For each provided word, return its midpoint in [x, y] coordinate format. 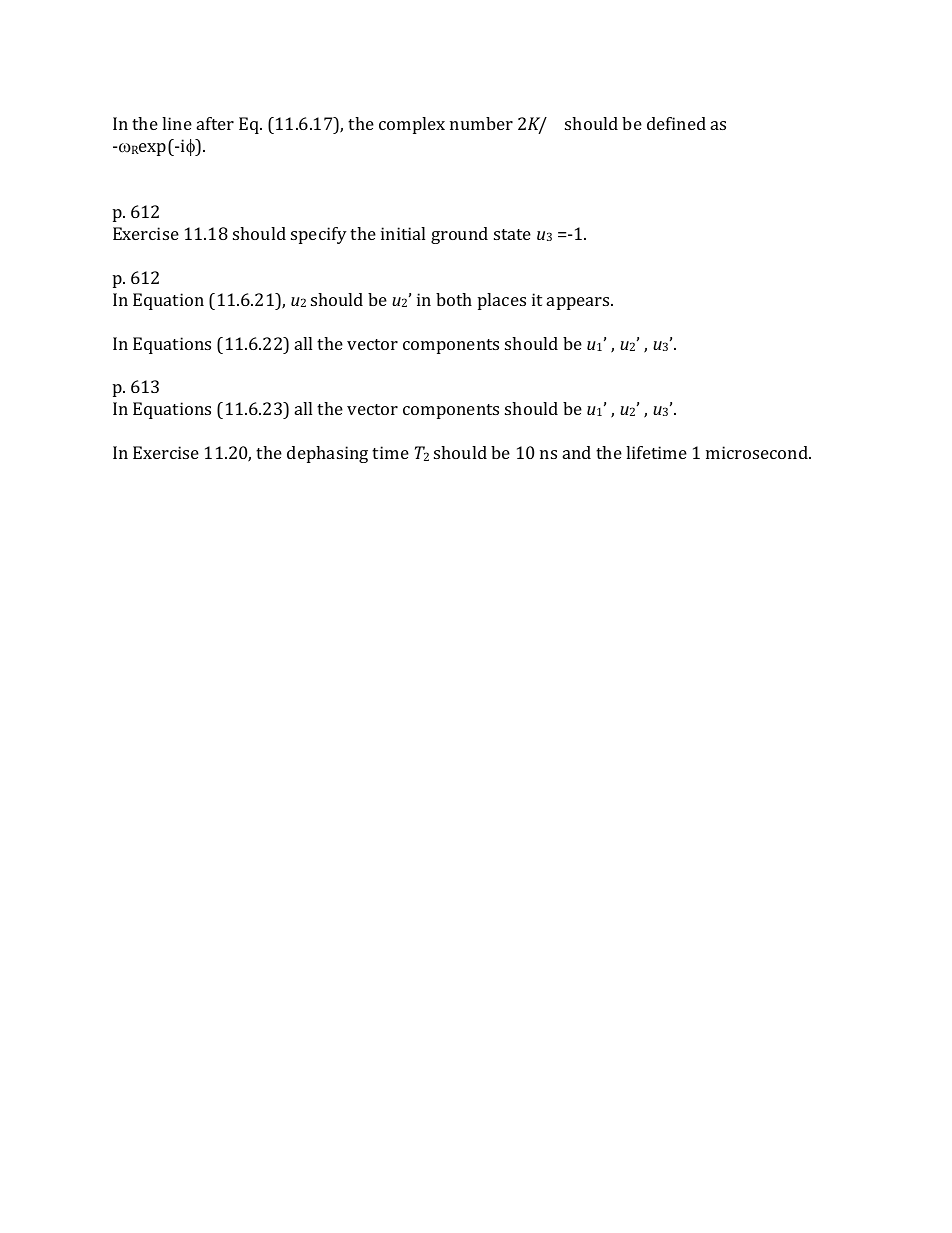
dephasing [327, 454]
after [215, 123]
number [481, 123]
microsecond [758, 452]
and [577, 452]
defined [676, 123]
